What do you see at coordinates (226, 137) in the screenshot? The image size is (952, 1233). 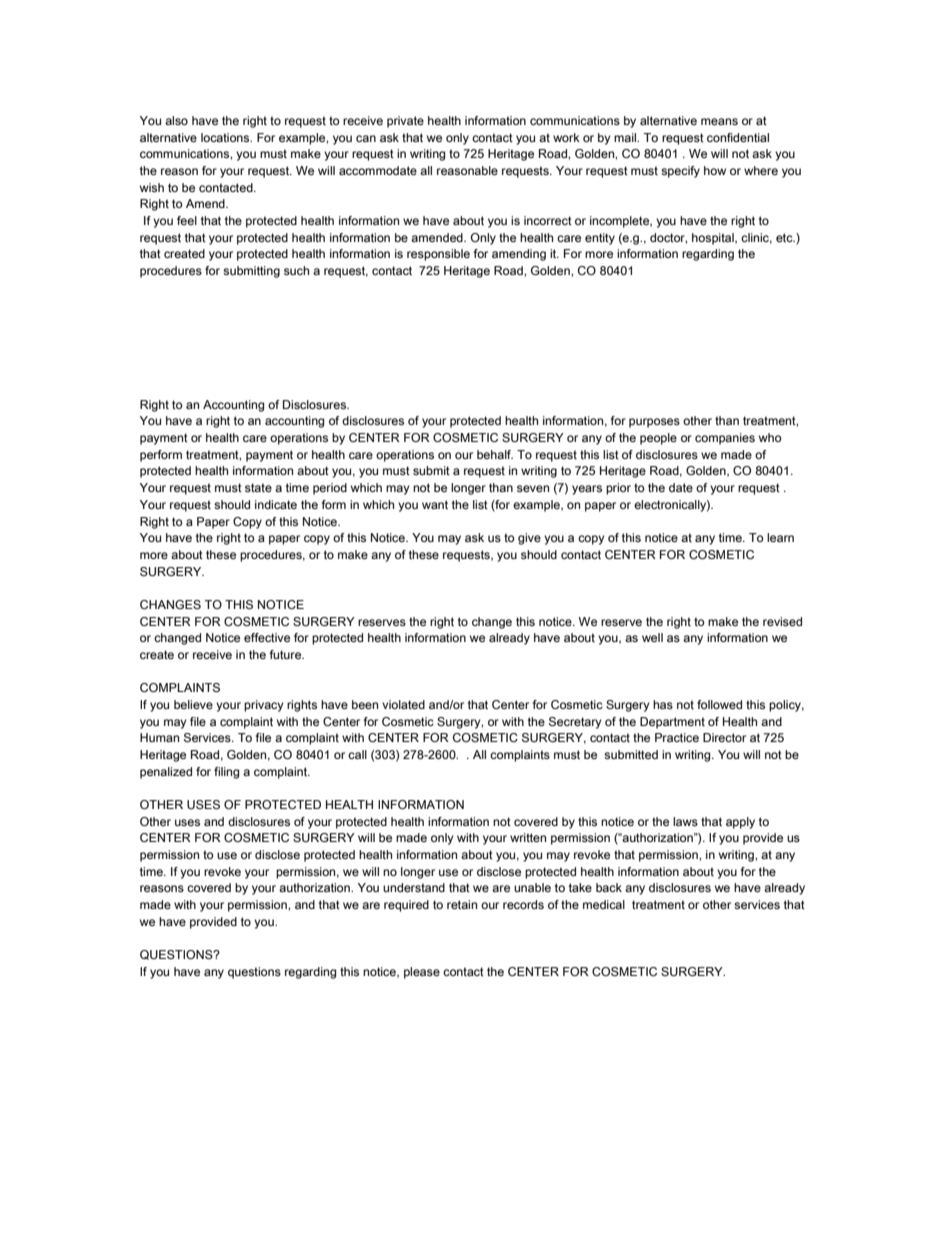 I see `locations` at bounding box center [226, 137].
